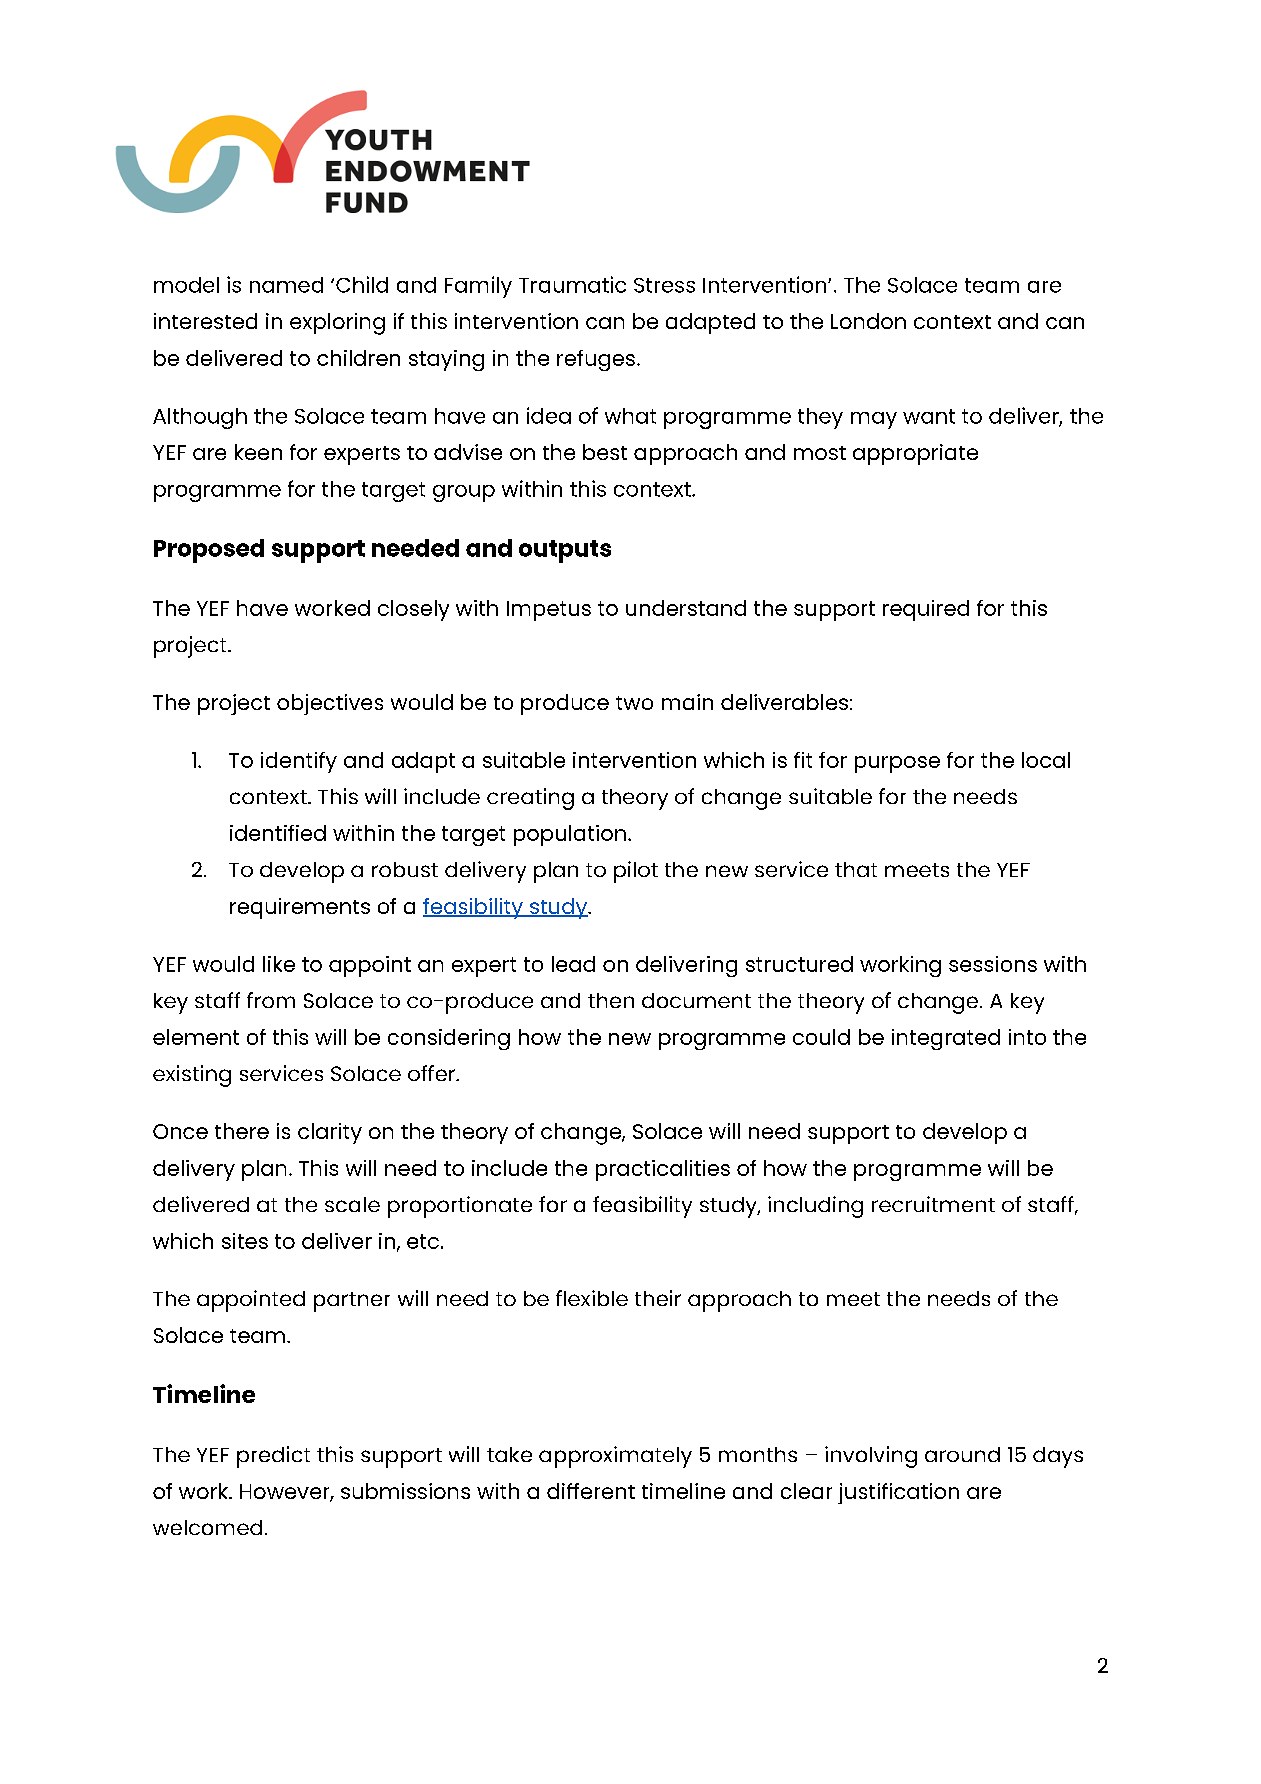 The width and height of the screenshot is (1261, 1784). I want to click on required, so click(926, 610).
